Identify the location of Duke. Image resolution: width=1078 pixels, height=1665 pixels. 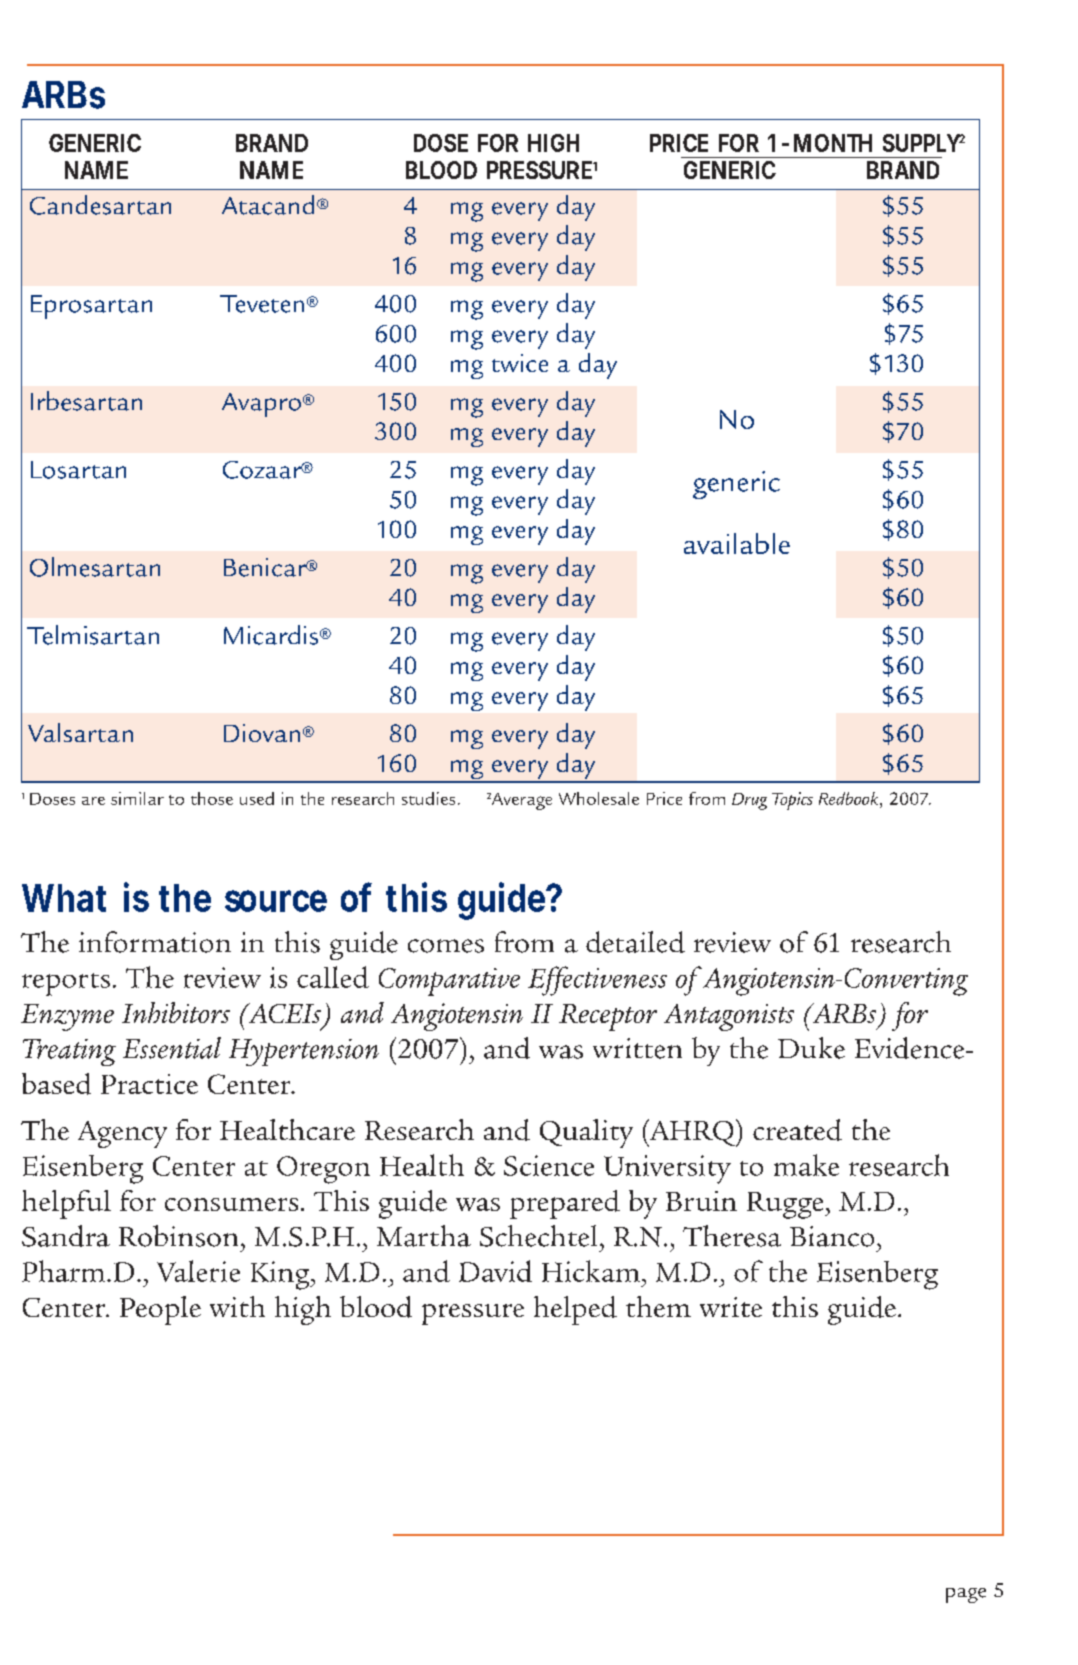
(811, 1048).
